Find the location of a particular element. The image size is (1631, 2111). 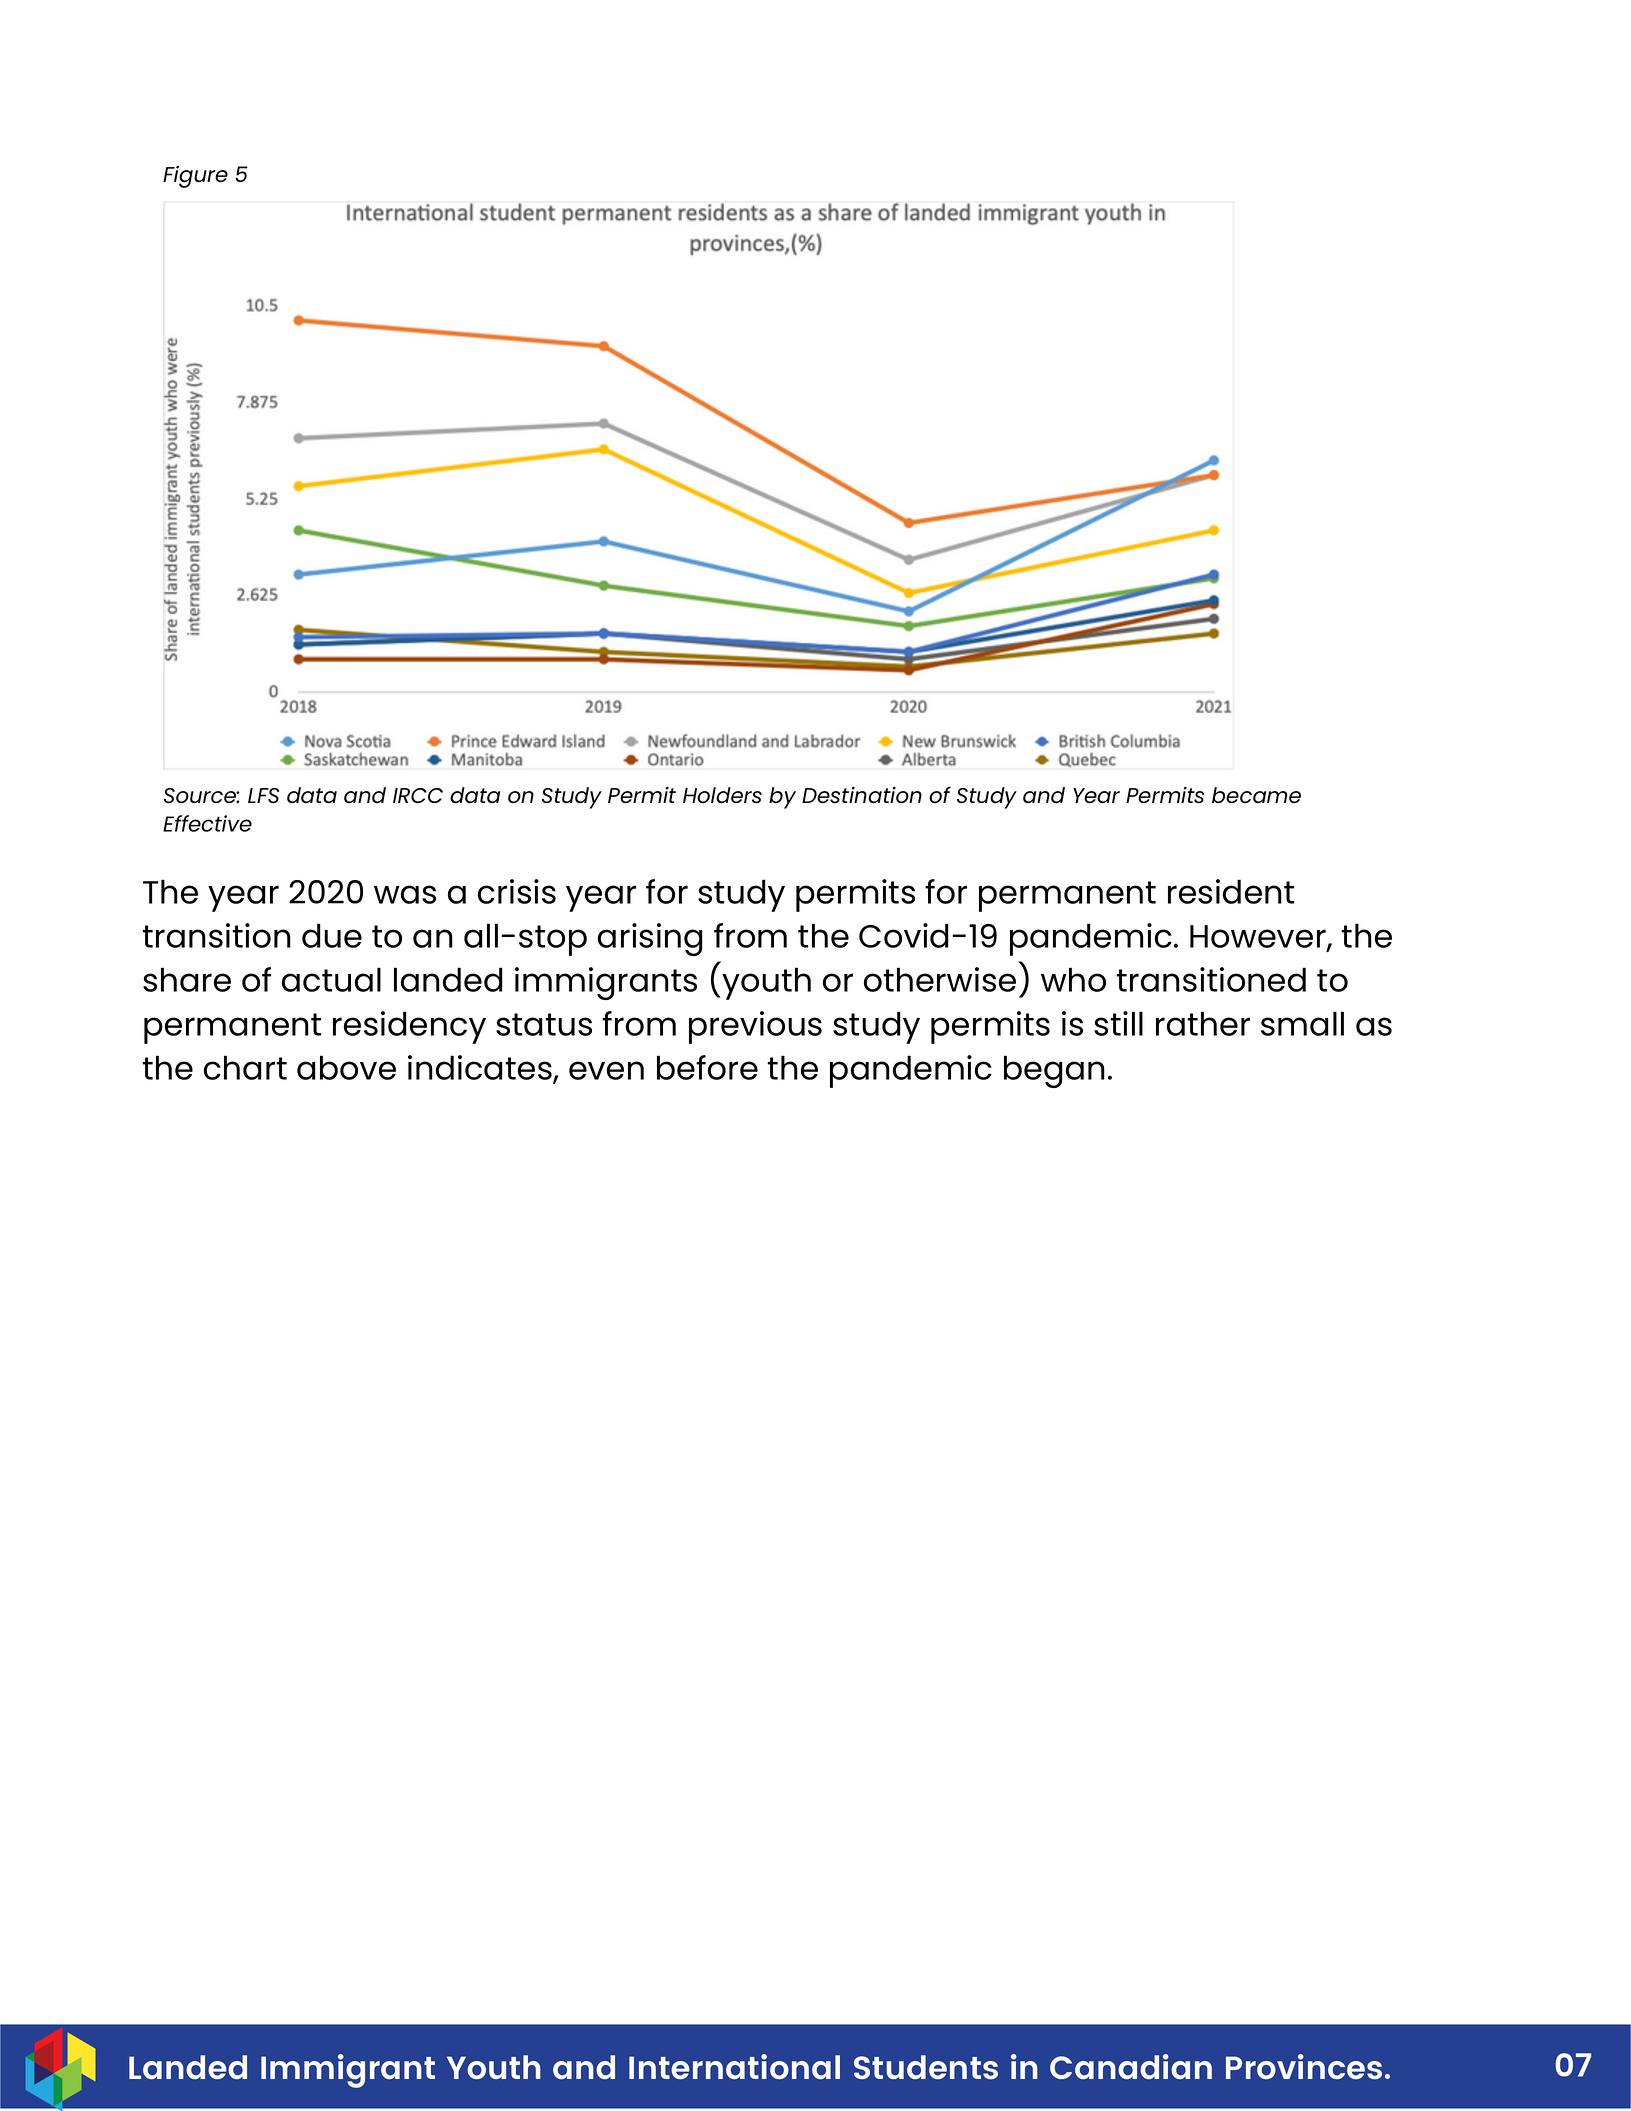

International is located at coordinates (734, 2066).
